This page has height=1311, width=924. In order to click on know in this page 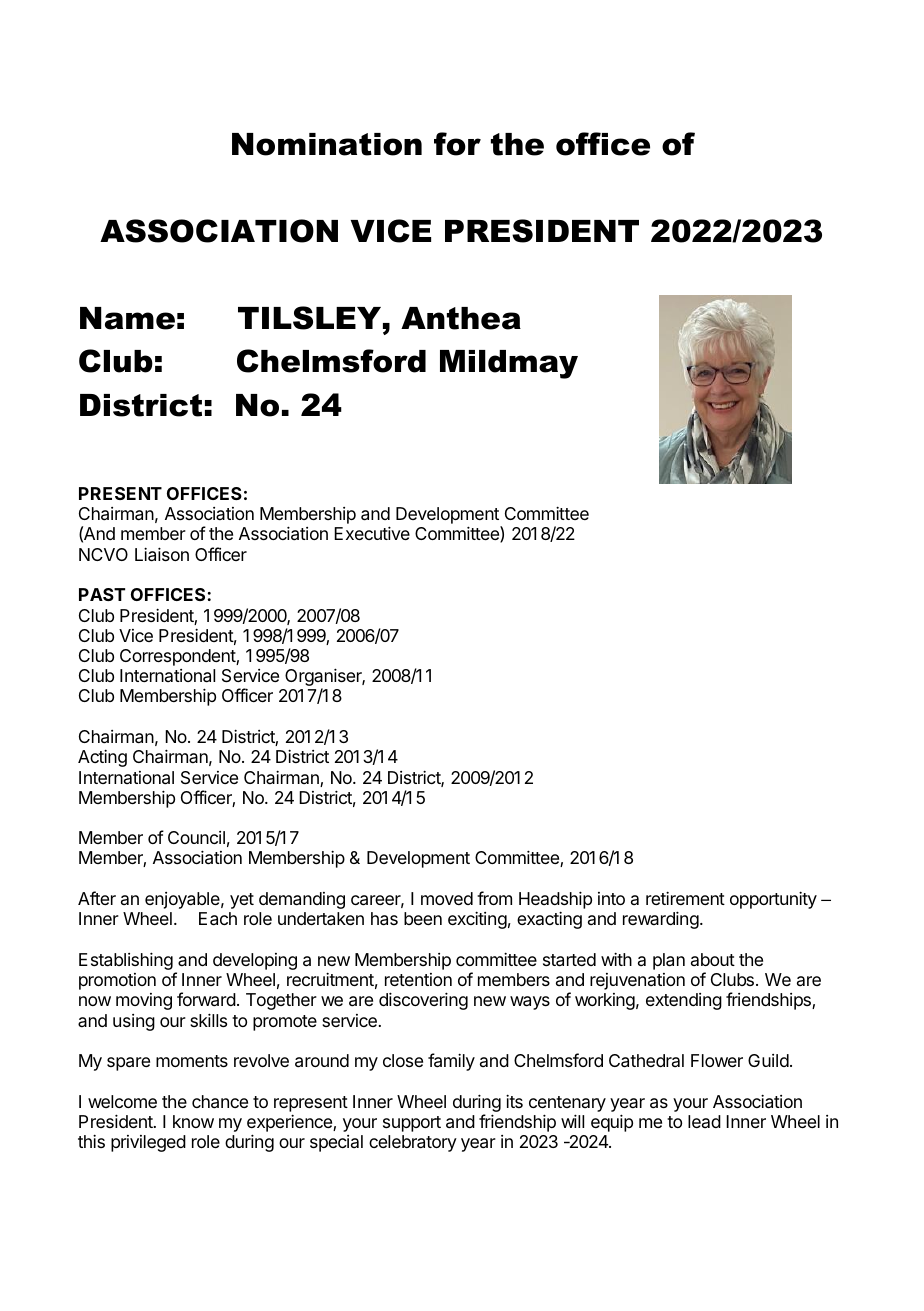, I will do `click(193, 1121)`.
